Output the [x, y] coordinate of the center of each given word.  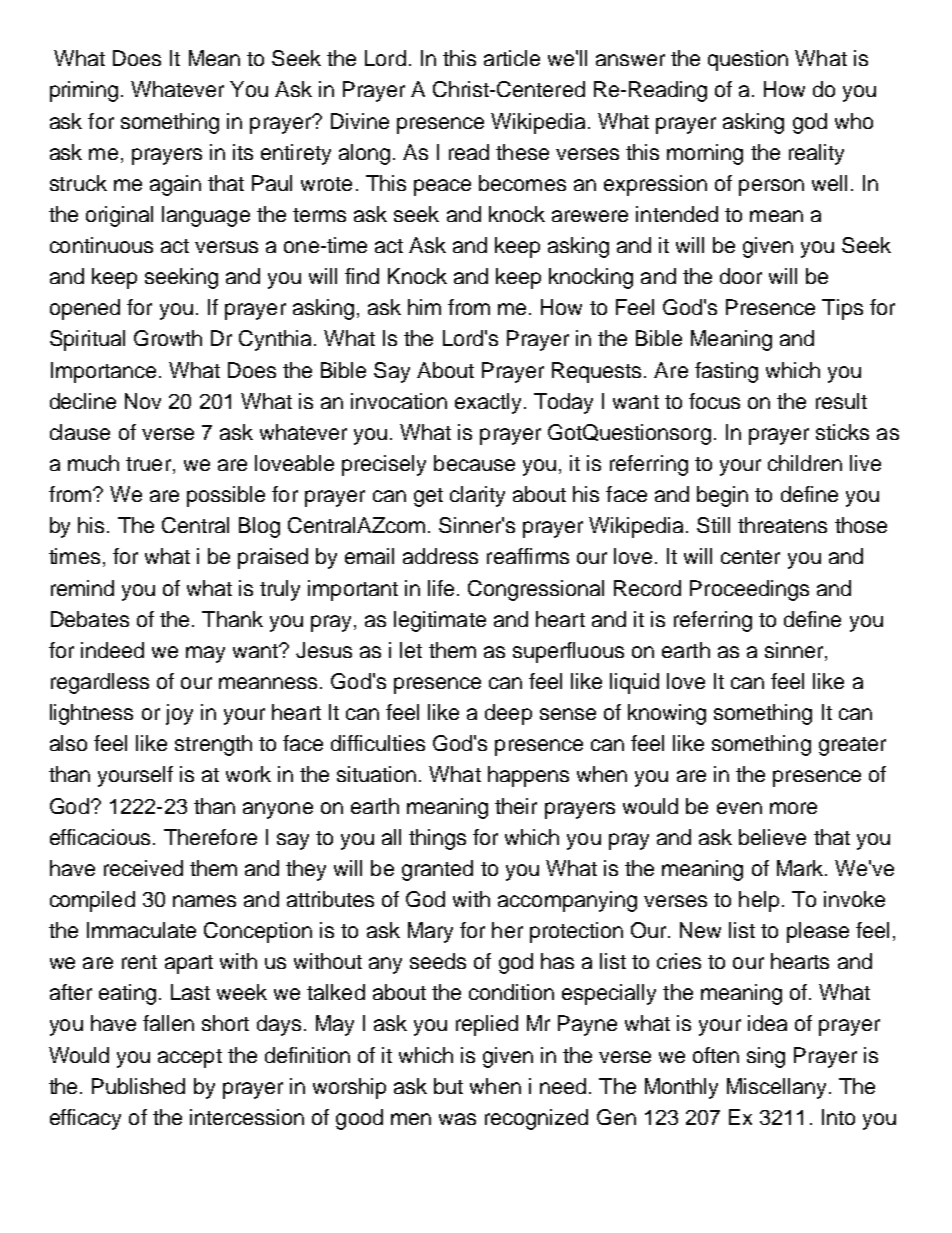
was [457, 1119]
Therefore [210, 837]
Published [138, 1086]
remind [82, 588]
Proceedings [749, 590]
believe [772, 837]
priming [84, 91]
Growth [168, 338]
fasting [726, 372]
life [441, 588]
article [512, 58]
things [437, 839]
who [854, 121]
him [424, 307]
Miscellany [776, 1088]
